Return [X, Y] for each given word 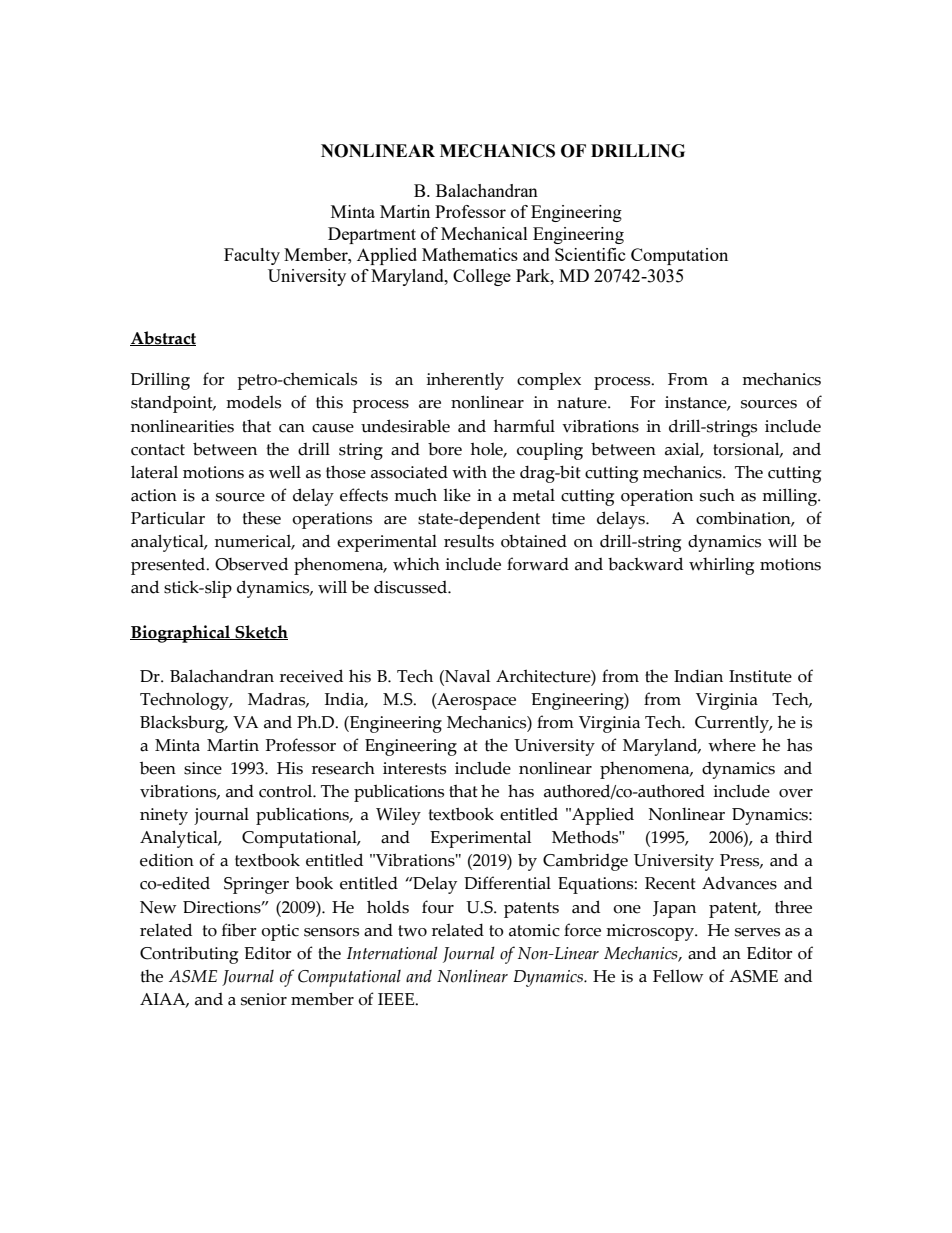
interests [414, 768]
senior [264, 999]
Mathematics [470, 254]
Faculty [252, 256]
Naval [466, 676]
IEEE [397, 999]
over [796, 793]
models [253, 402]
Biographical [181, 634]
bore [445, 449]
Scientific [590, 254]
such [717, 495]
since [203, 768]
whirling [721, 566]
